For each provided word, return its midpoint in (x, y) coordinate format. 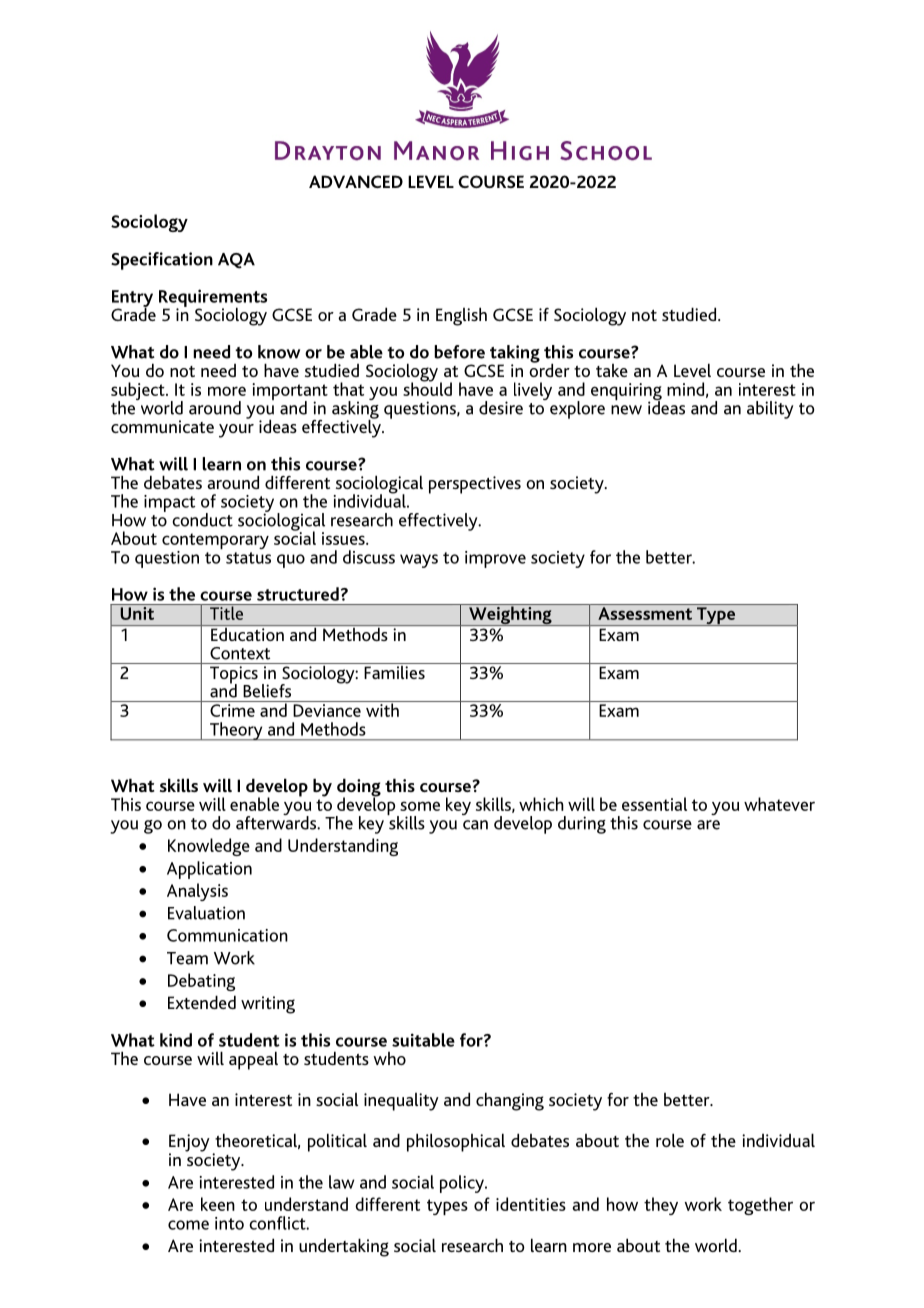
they (661, 1206)
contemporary (215, 542)
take (612, 370)
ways (419, 561)
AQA (236, 261)
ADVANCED (356, 181)
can (475, 825)
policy (463, 1184)
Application (209, 870)
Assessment (645, 613)
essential (654, 804)
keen (218, 1204)
